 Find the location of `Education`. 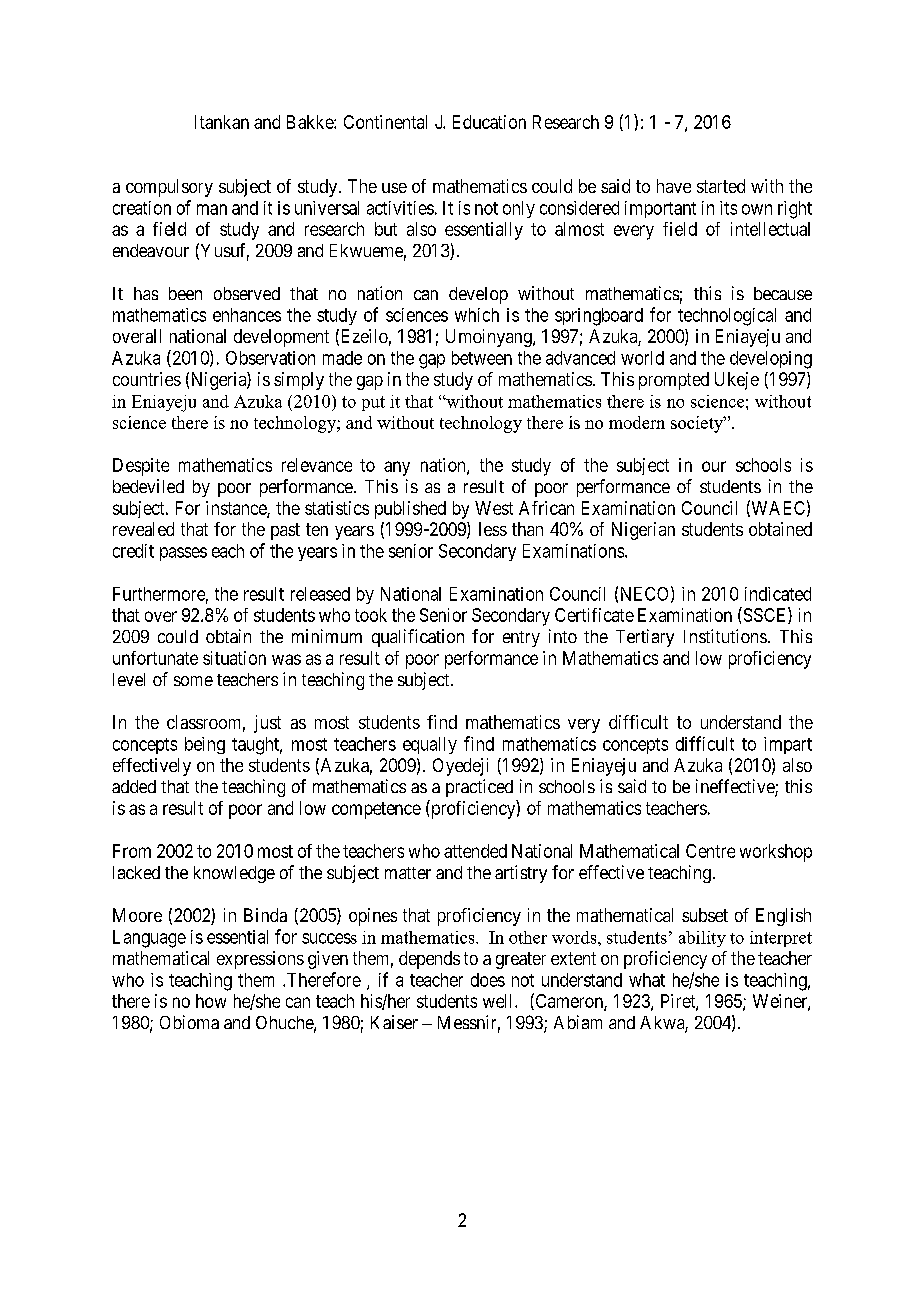

Education is located at coordinates (489, 122).
